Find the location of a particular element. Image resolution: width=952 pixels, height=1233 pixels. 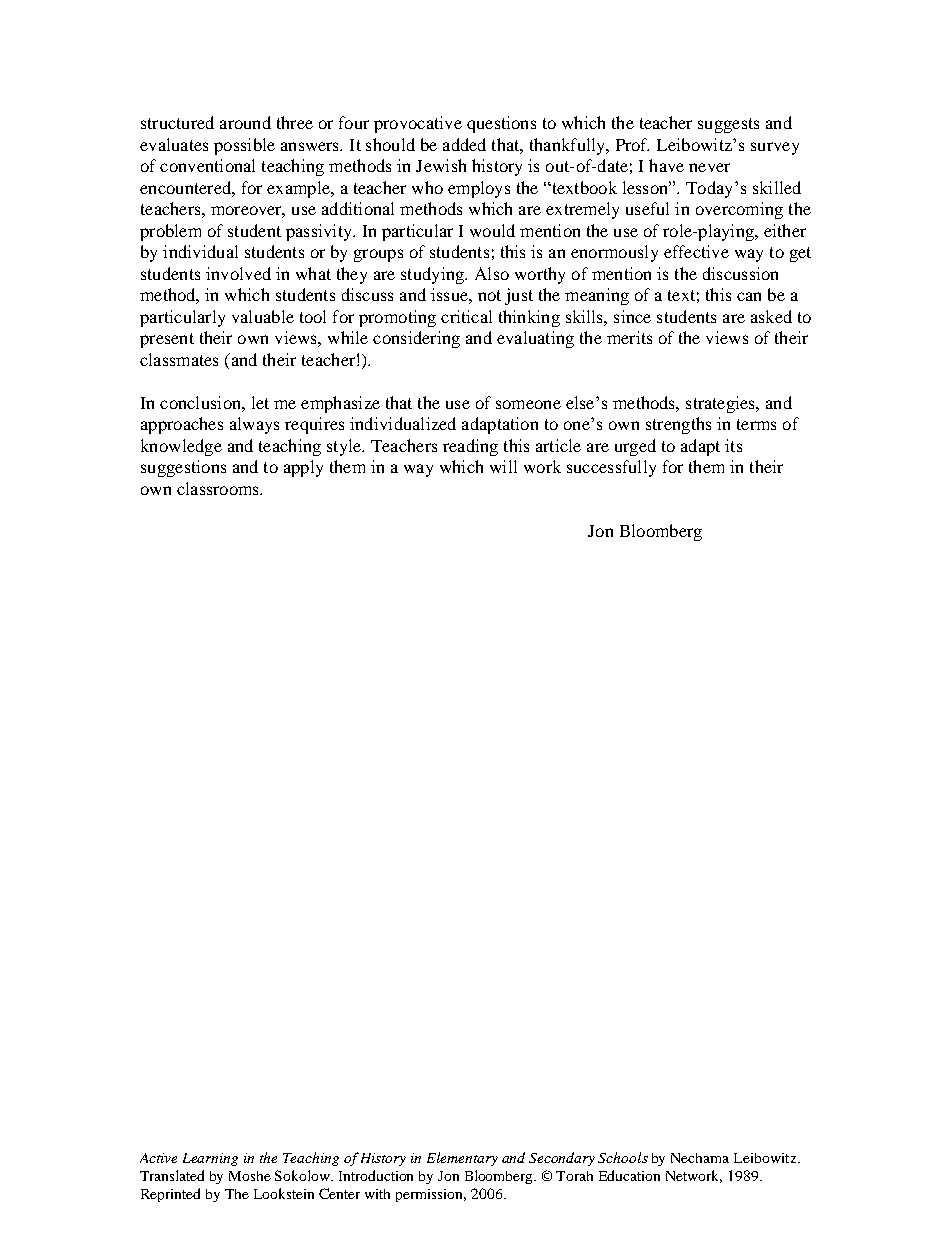

never is located at coordinates (709, 167).
